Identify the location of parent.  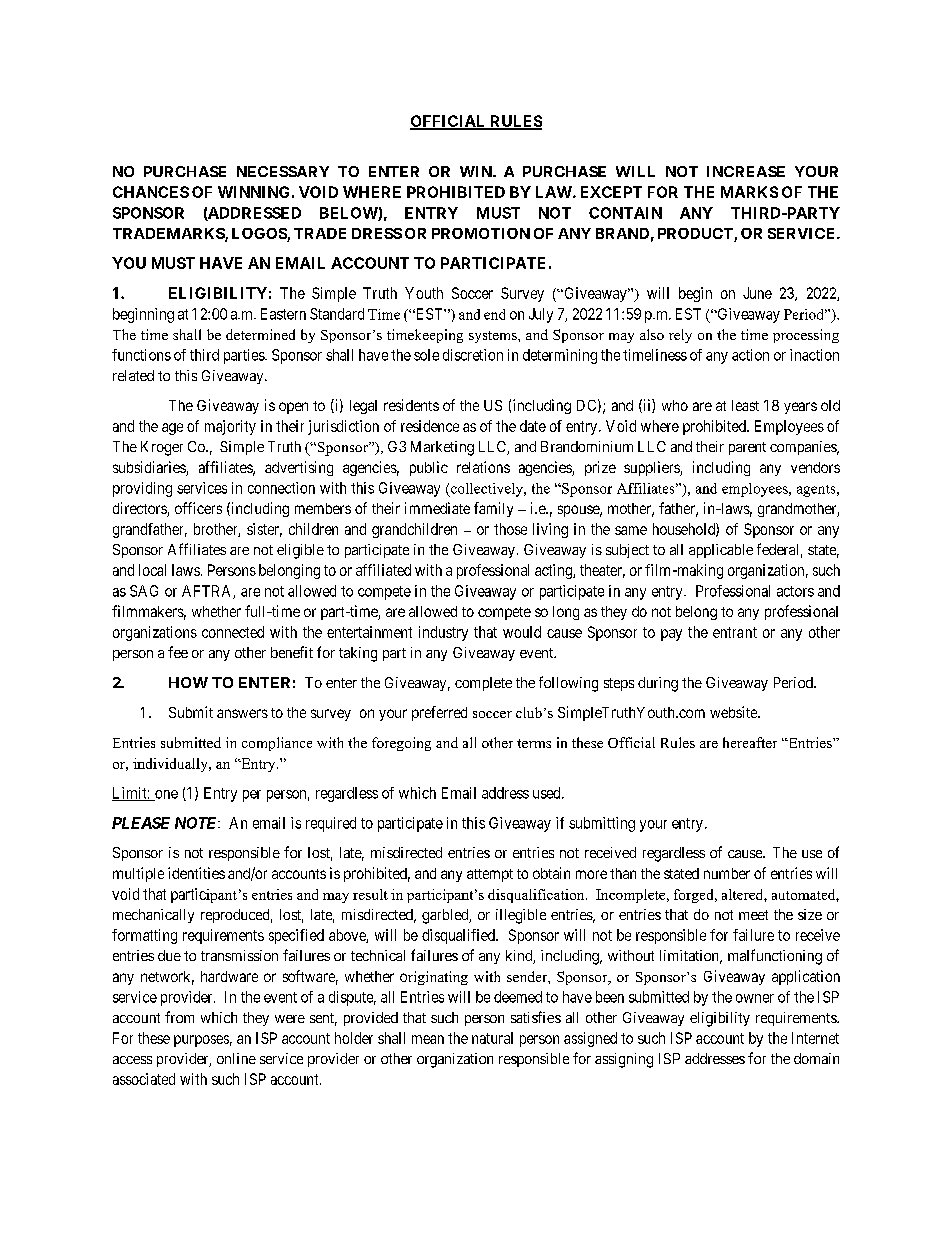
(747, 448).
